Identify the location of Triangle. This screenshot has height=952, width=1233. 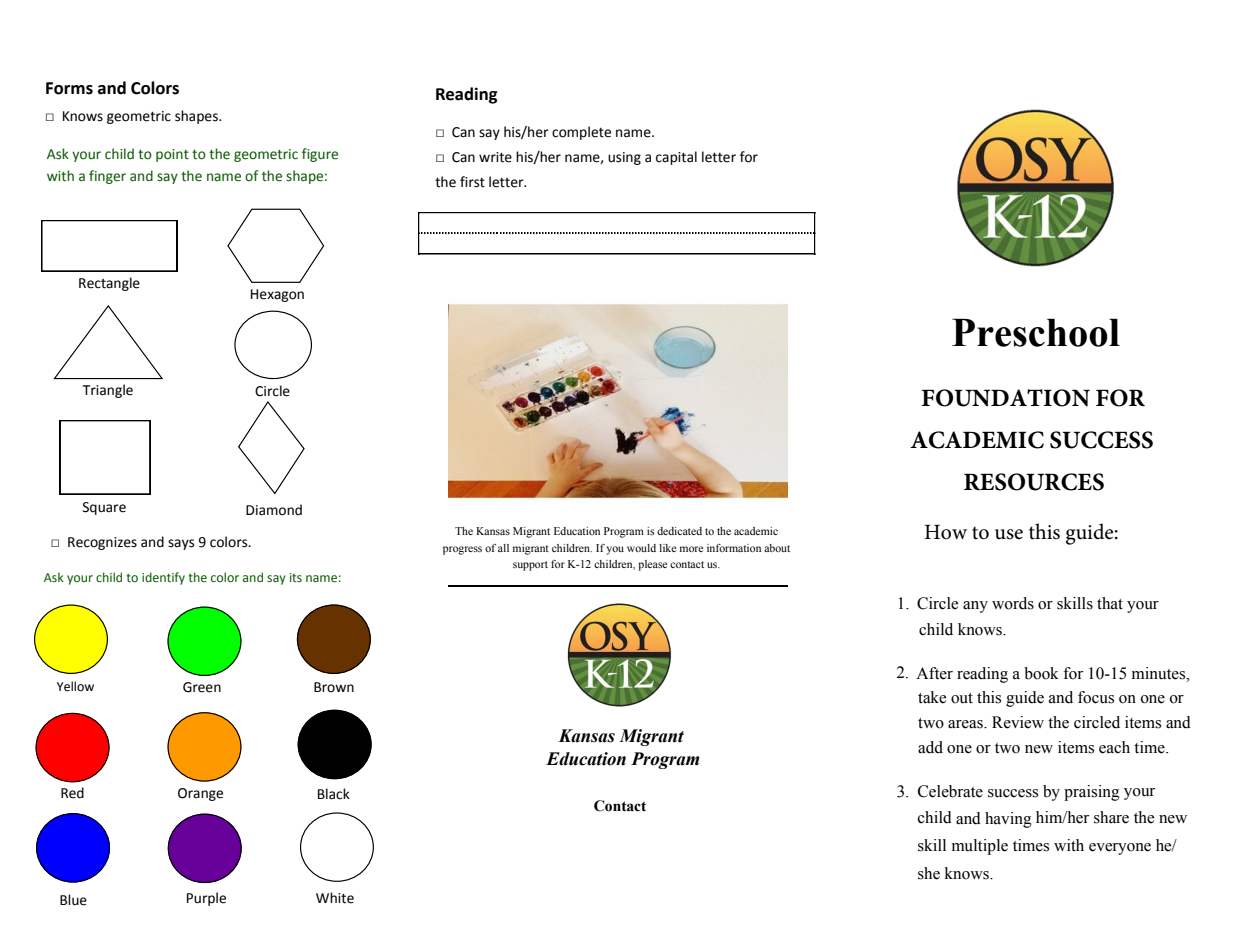
(108, 391).
